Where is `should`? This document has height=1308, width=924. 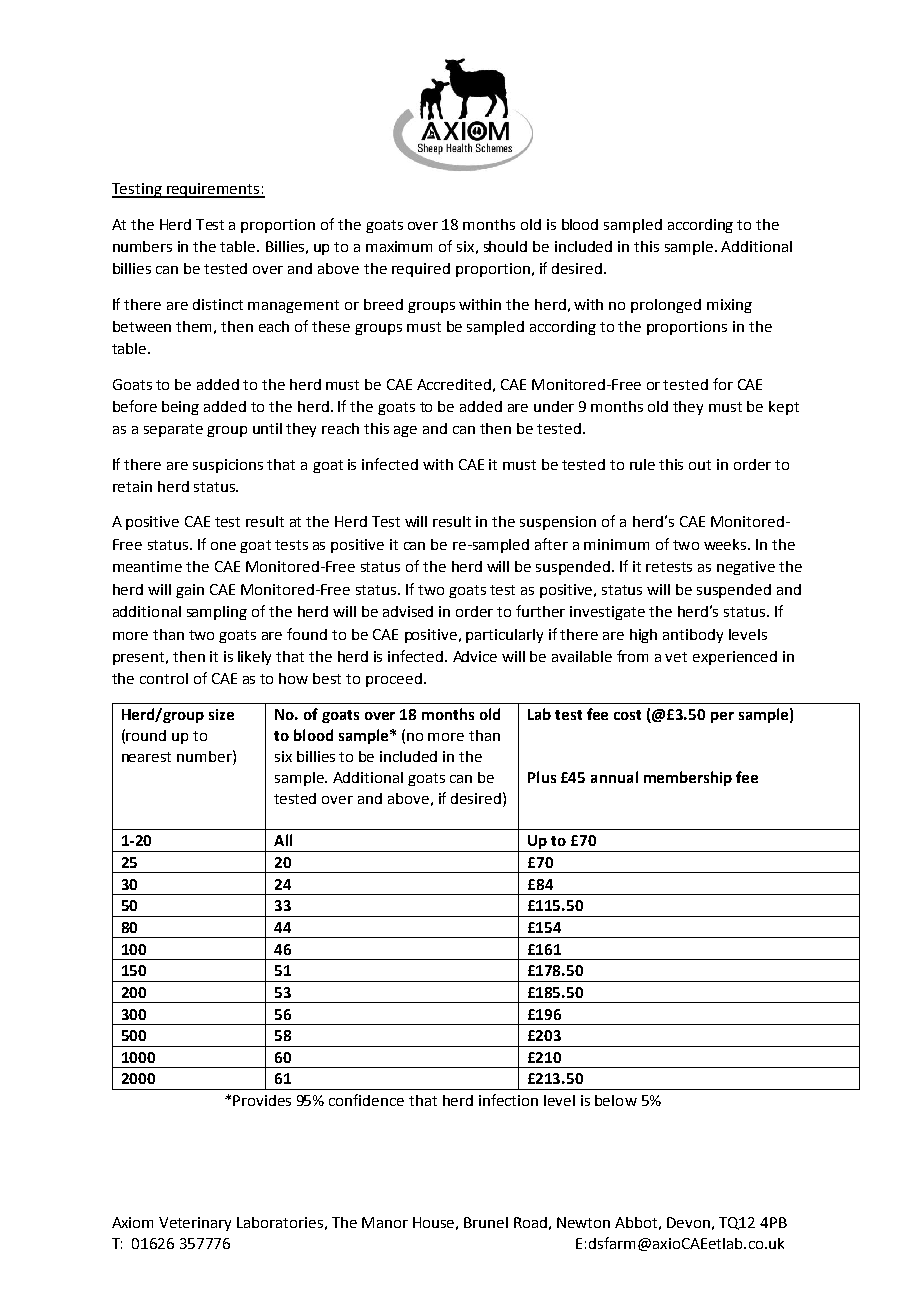 should is located at coordinates (505, 246).
